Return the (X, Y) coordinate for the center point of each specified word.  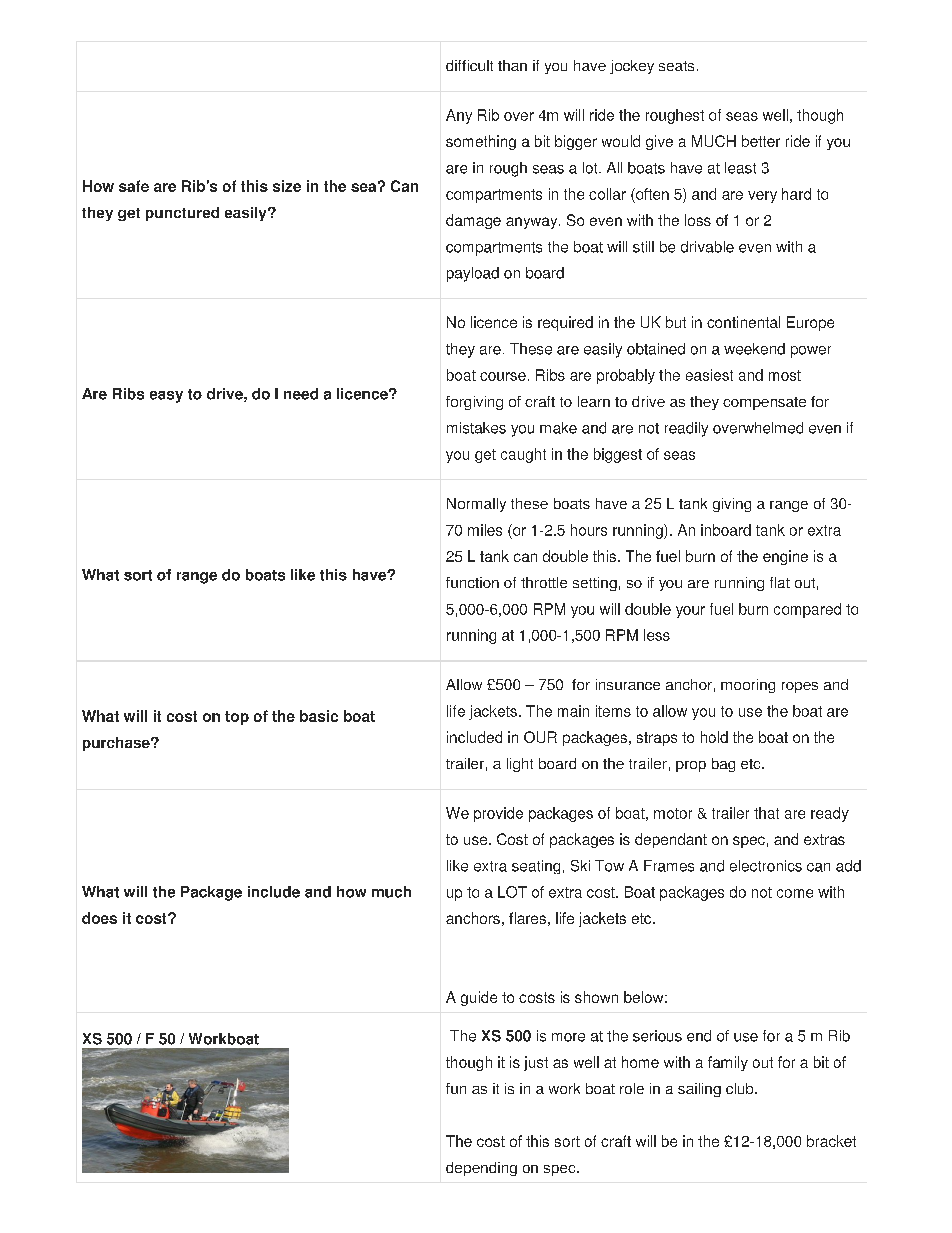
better (761, 141)
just (536, 1063)
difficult (469, 65)
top (237, 718)
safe (134, 186)
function (472, 582)
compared (807, 610)
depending (481, 1169)
